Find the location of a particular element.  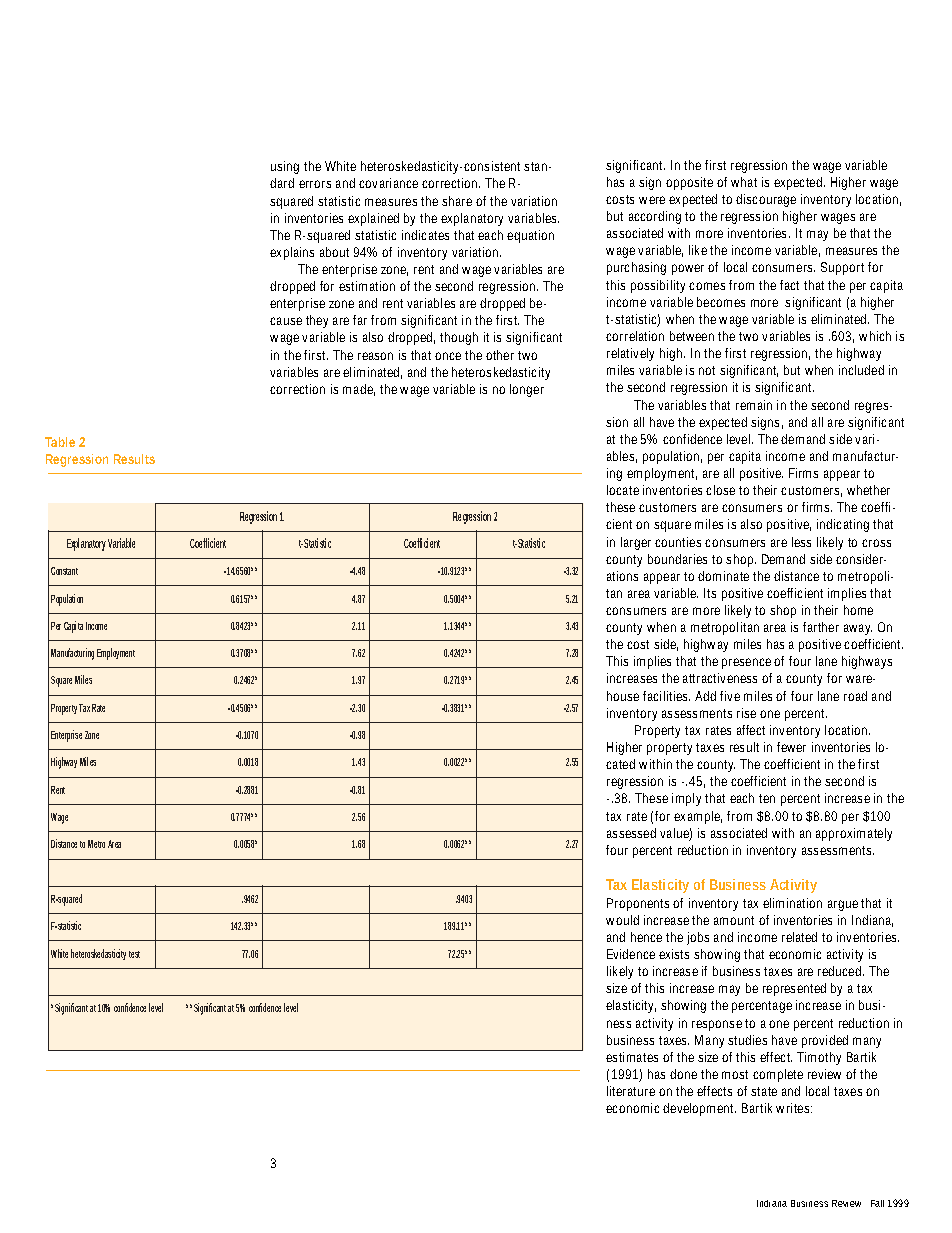

indicating is located at coordinates (843, 525).
